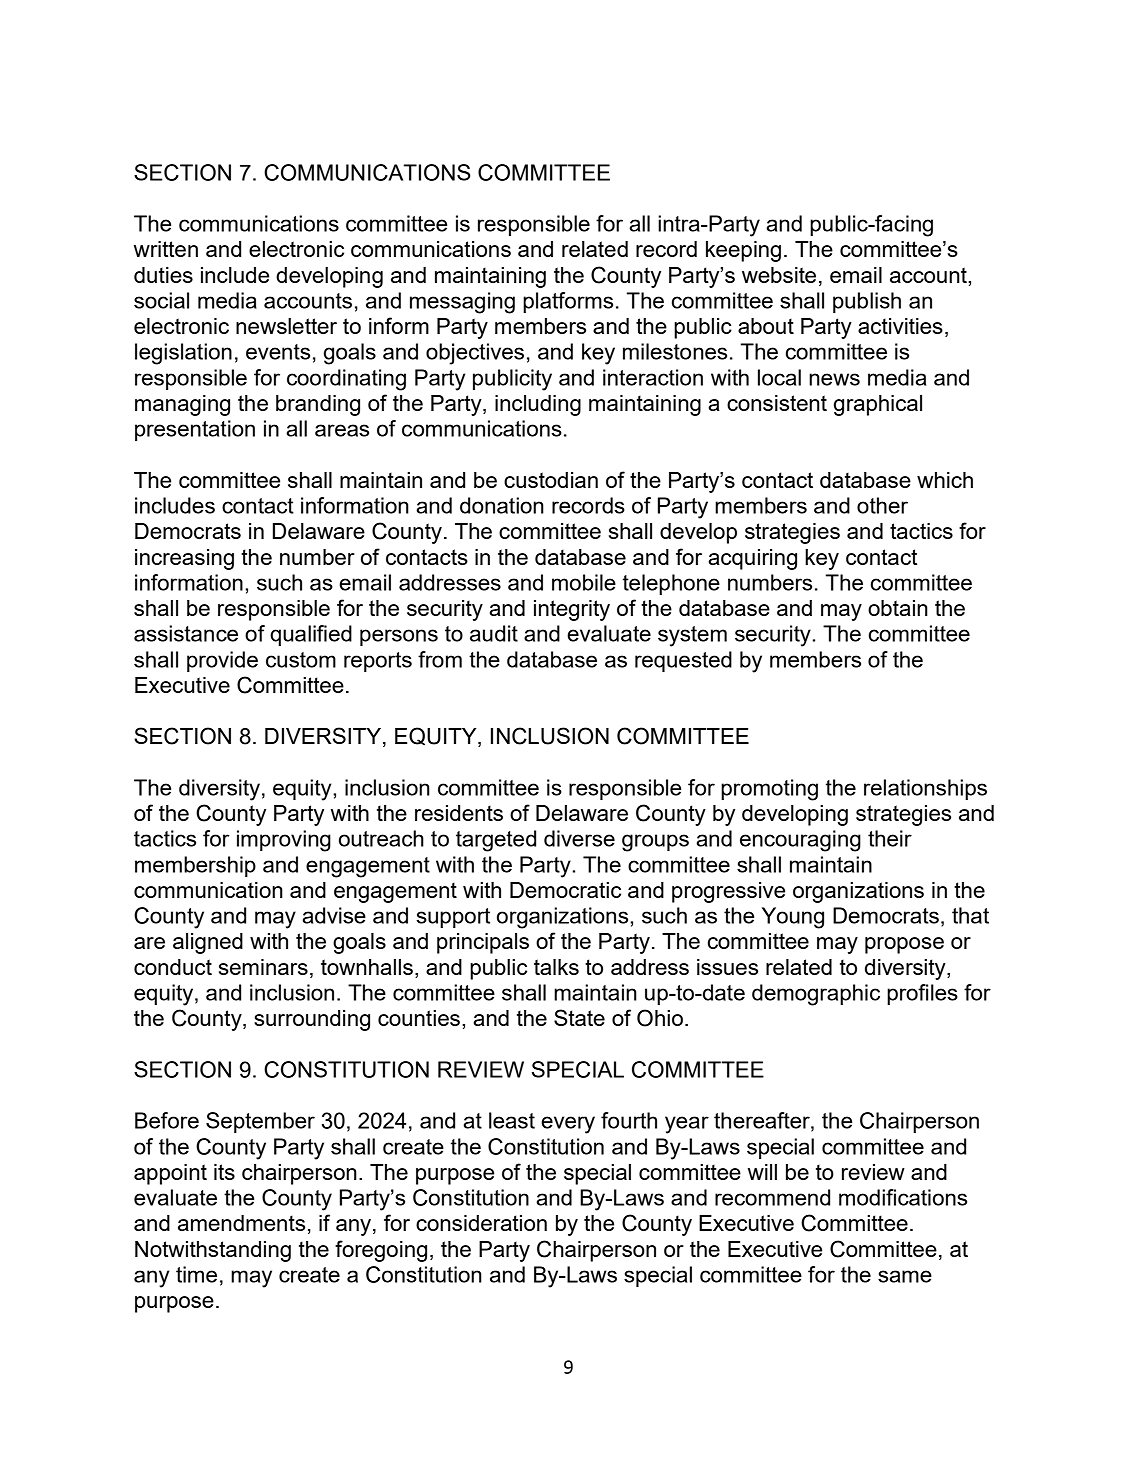  I want to click on increasing, so click(184, 559).
